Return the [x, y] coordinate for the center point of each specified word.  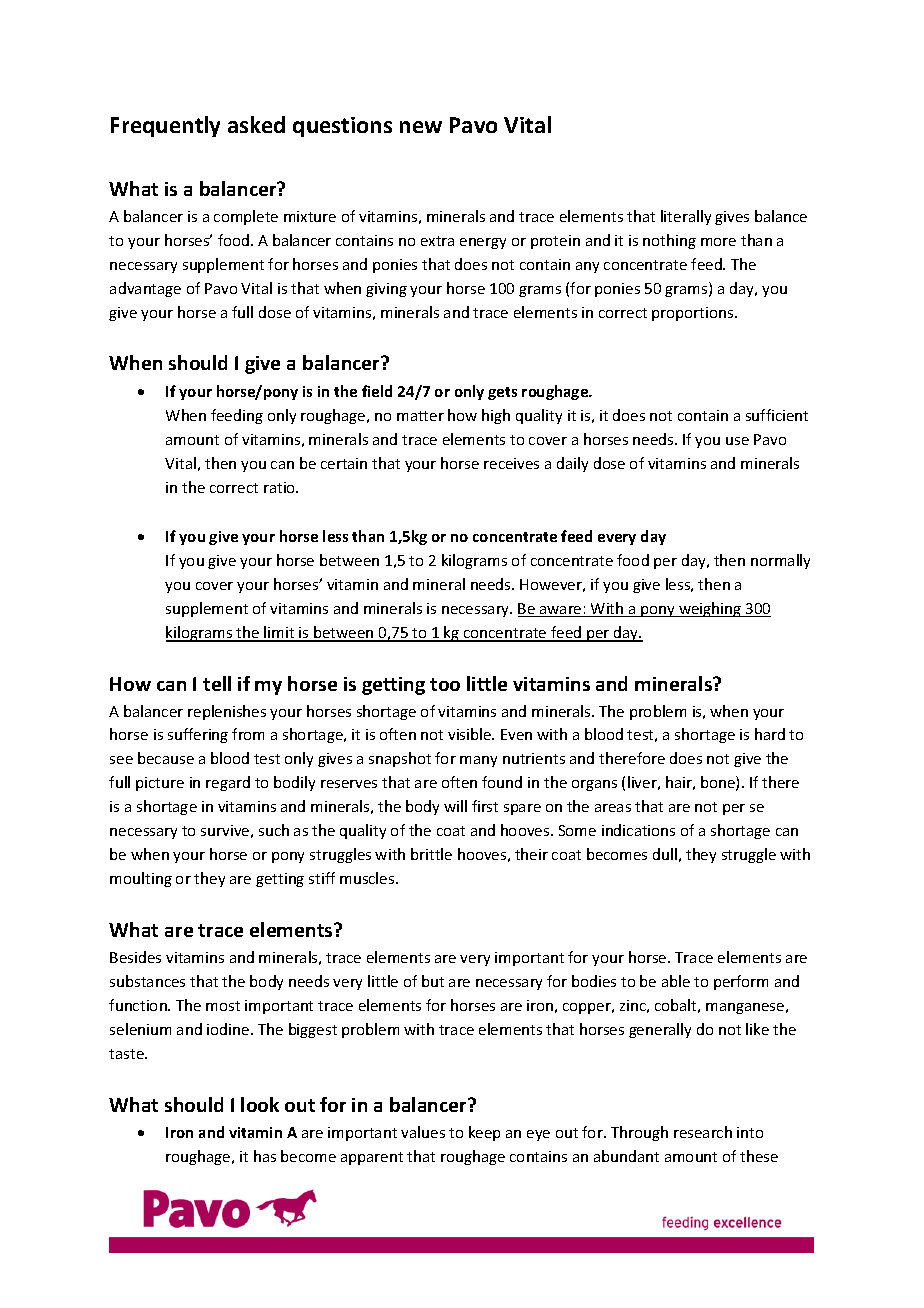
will [455, 806]
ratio [281, 487]
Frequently [165, 126]
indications [638, 830]
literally [686, 217]
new [421, 127]
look [260, 1104]
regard [228, 783]
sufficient [777, 415]
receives [511, 463]
